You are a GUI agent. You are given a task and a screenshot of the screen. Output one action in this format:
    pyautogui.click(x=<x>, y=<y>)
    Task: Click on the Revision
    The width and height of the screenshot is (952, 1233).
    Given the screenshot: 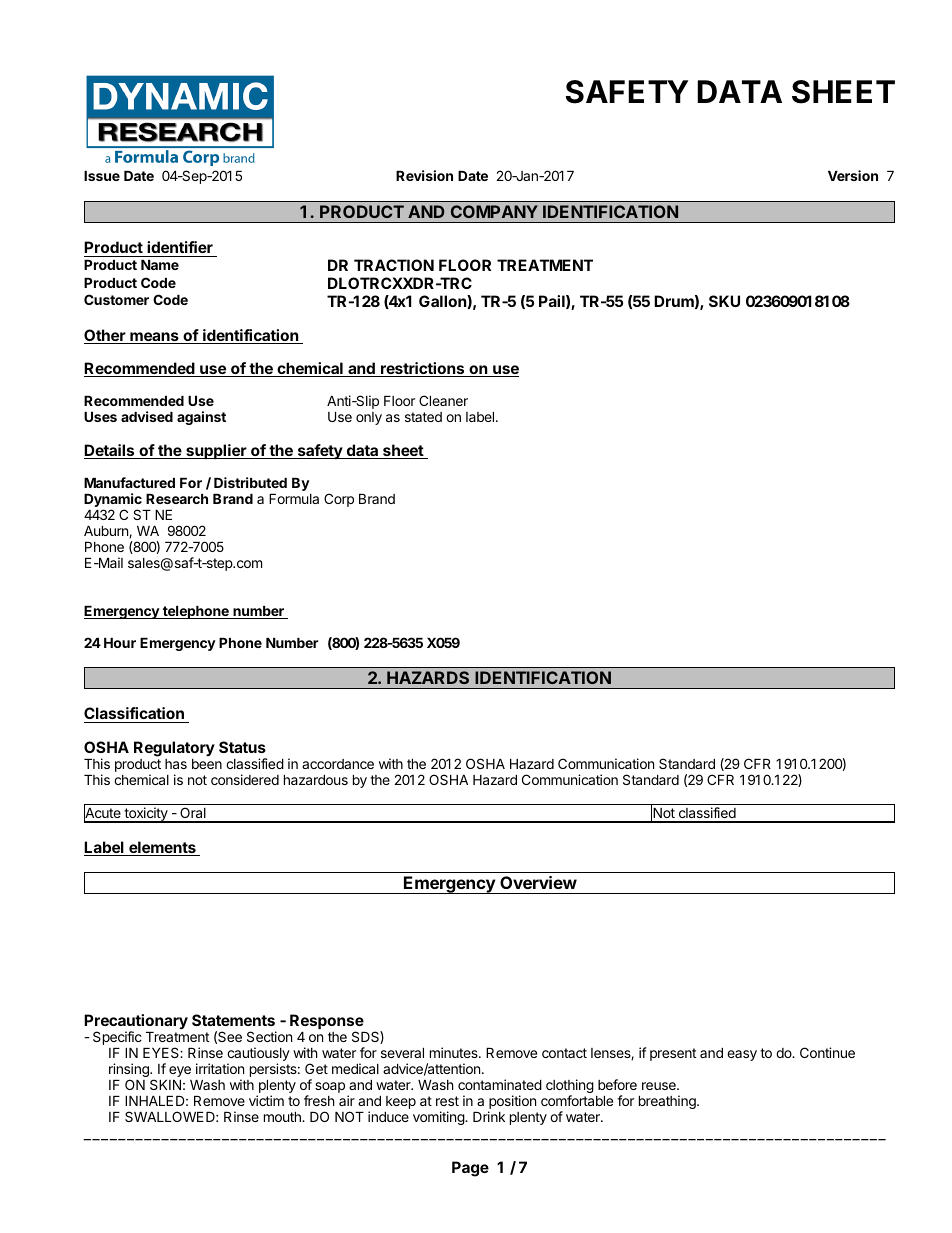 What is the action you would take?
    pyautogui.click(x=424, y=175)
